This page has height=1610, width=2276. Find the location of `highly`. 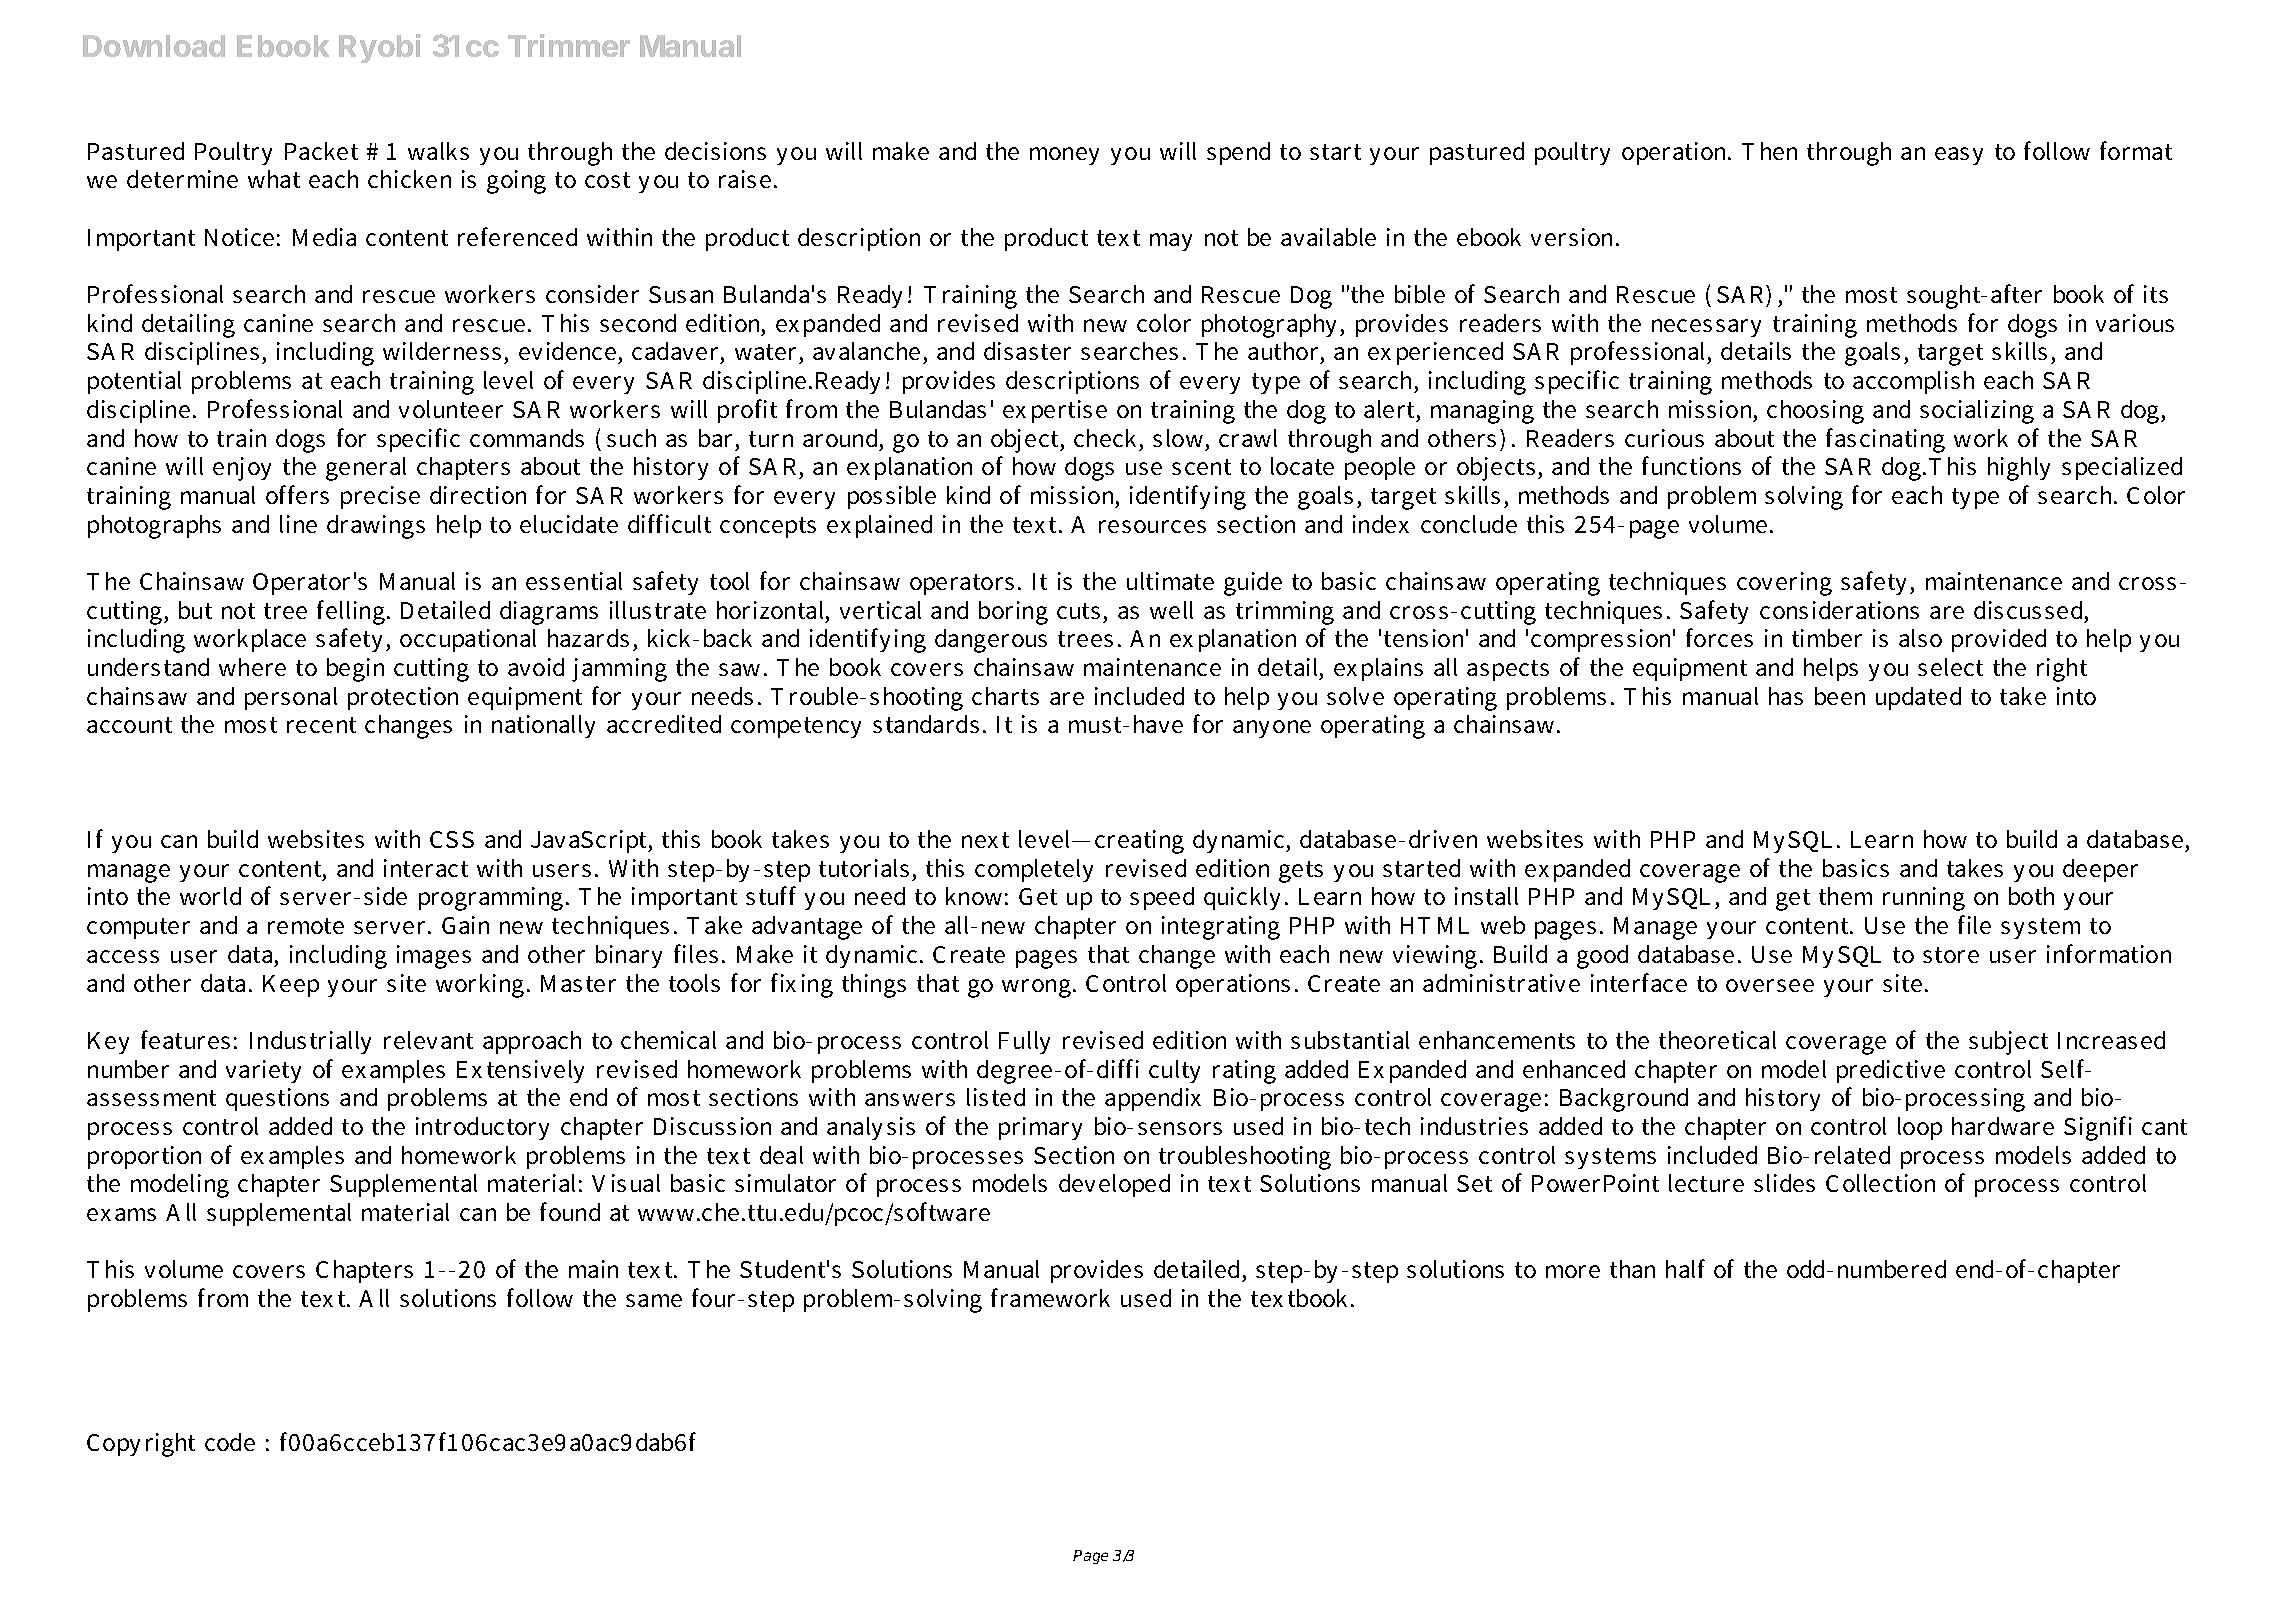

highly is located at coordinates (2019, 469).
